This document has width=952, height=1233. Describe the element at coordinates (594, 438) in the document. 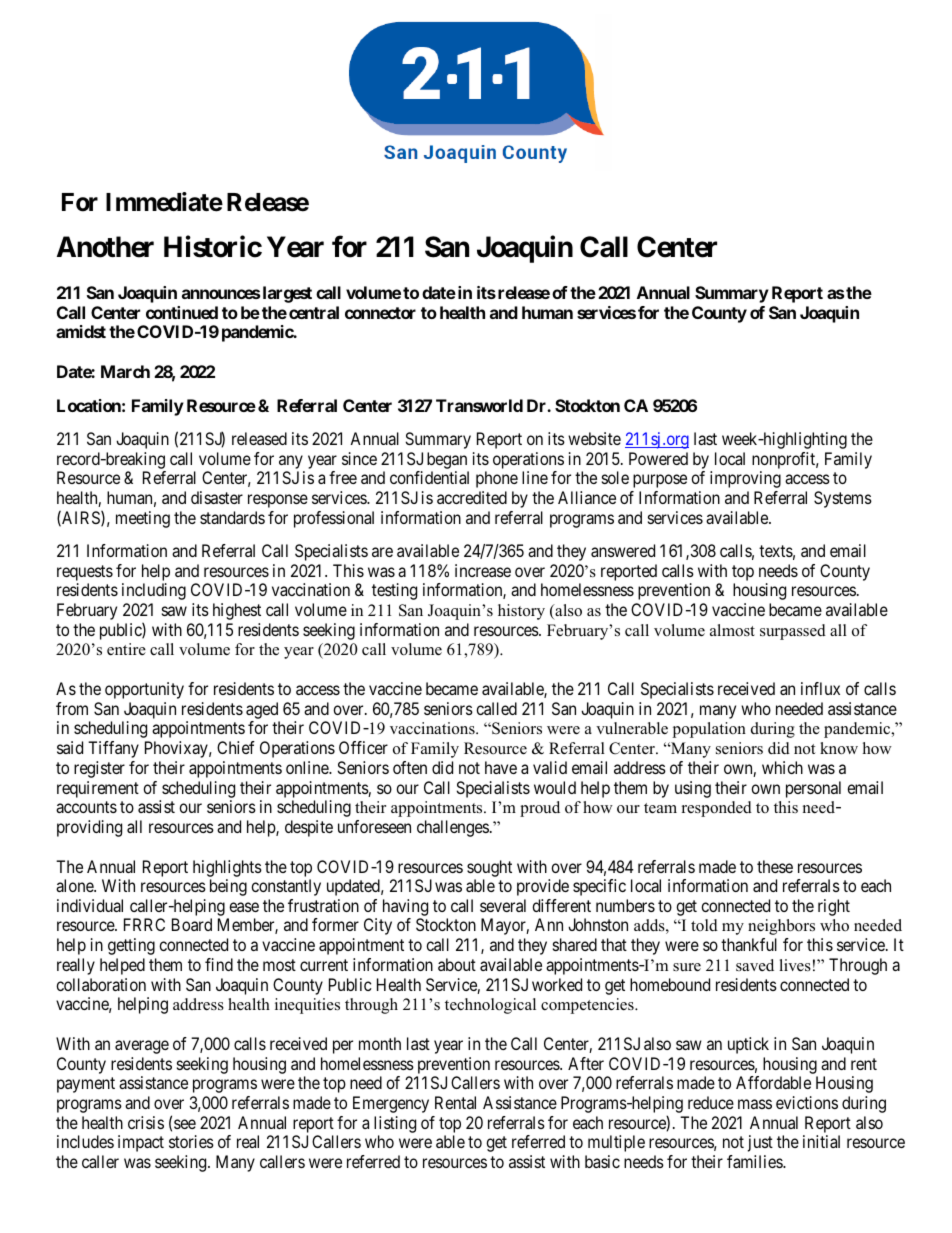

I see `website` at that location.
